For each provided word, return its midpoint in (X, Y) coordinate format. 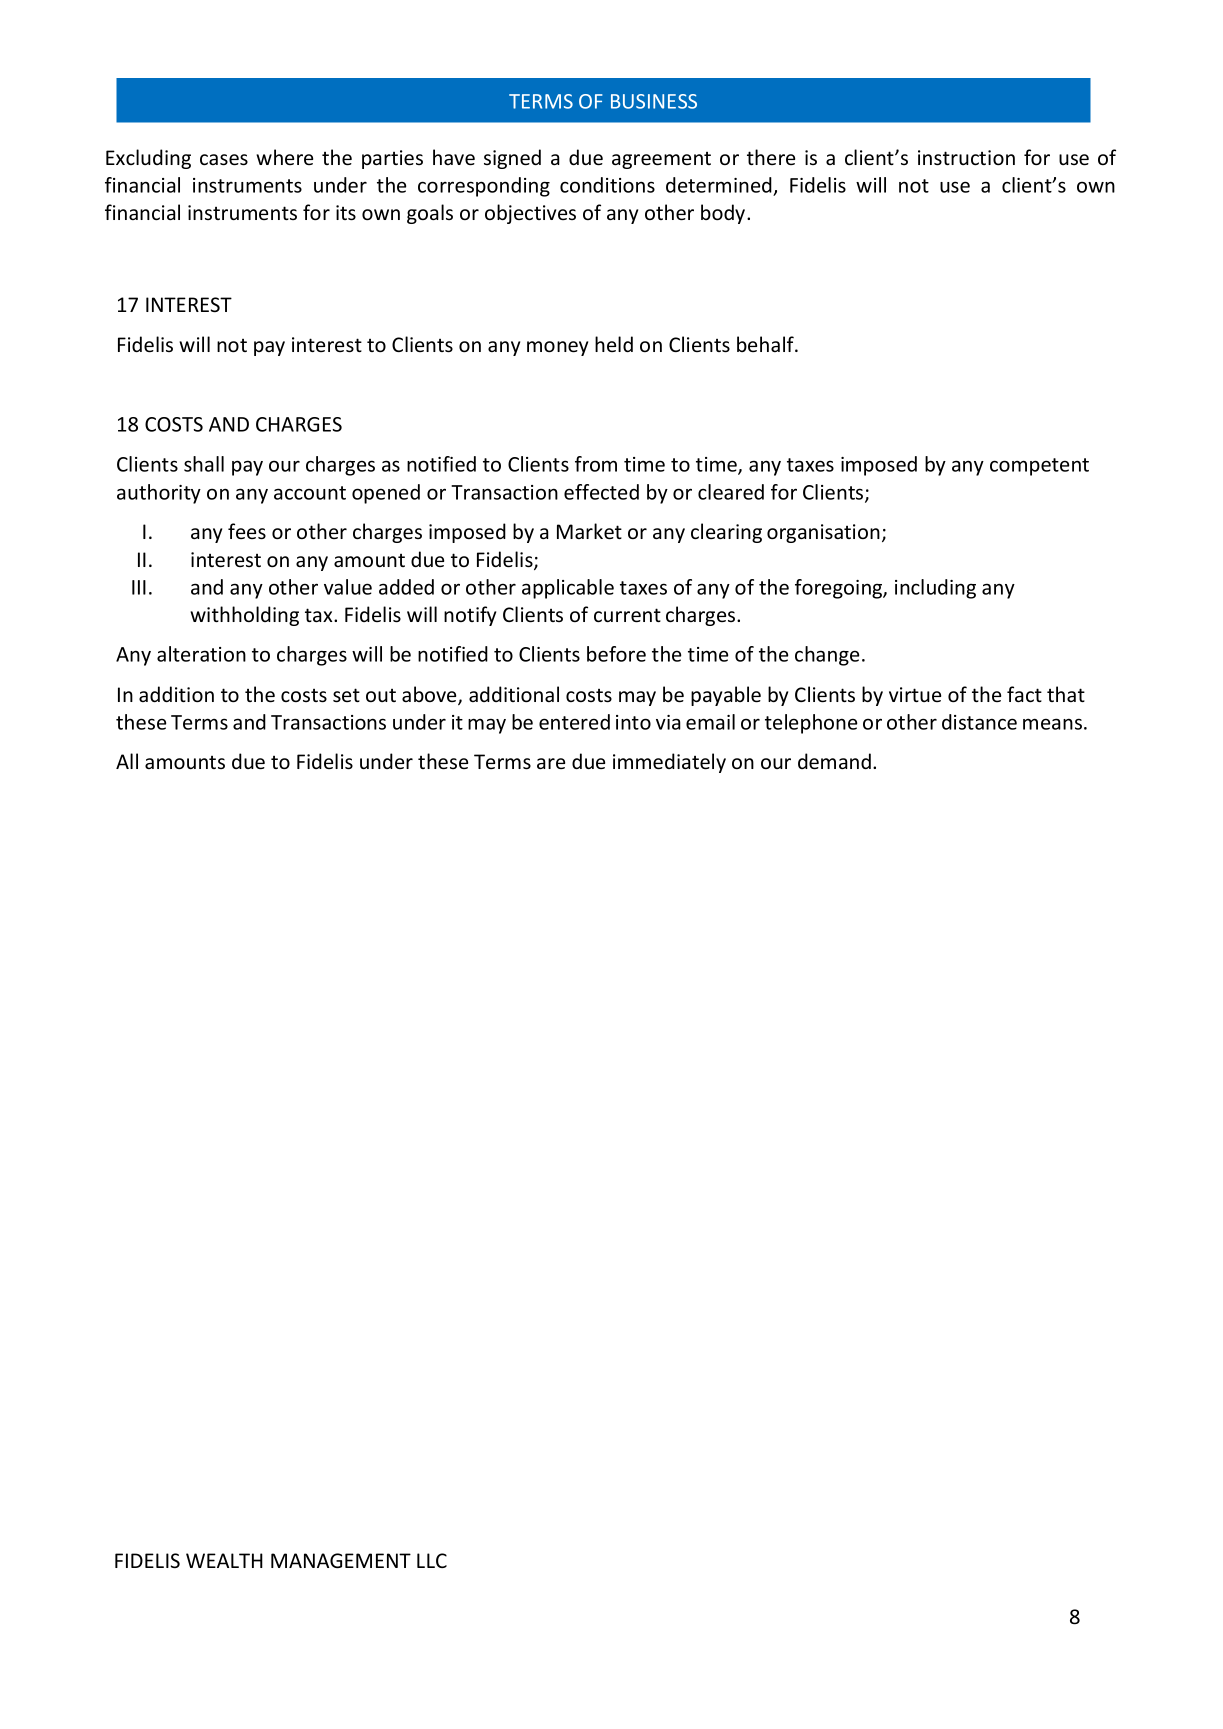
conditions (607, 185)
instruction (966, 158)
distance (979, 722)
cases (224, 160)
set (346, 695)
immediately (669, 763)
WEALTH (224, 1560)
